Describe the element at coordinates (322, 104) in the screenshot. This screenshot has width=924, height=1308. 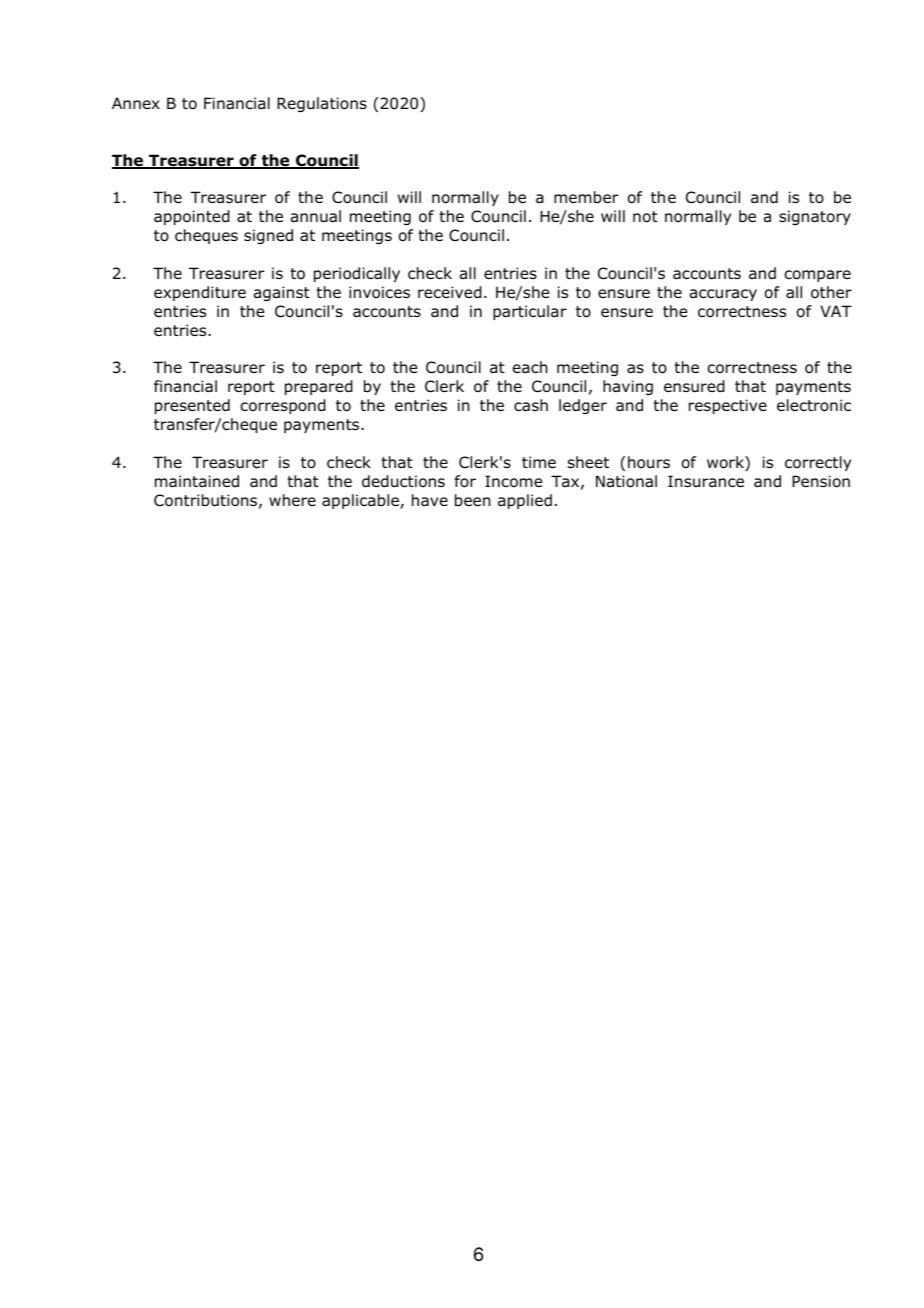
I see `Regulations` at that location.
